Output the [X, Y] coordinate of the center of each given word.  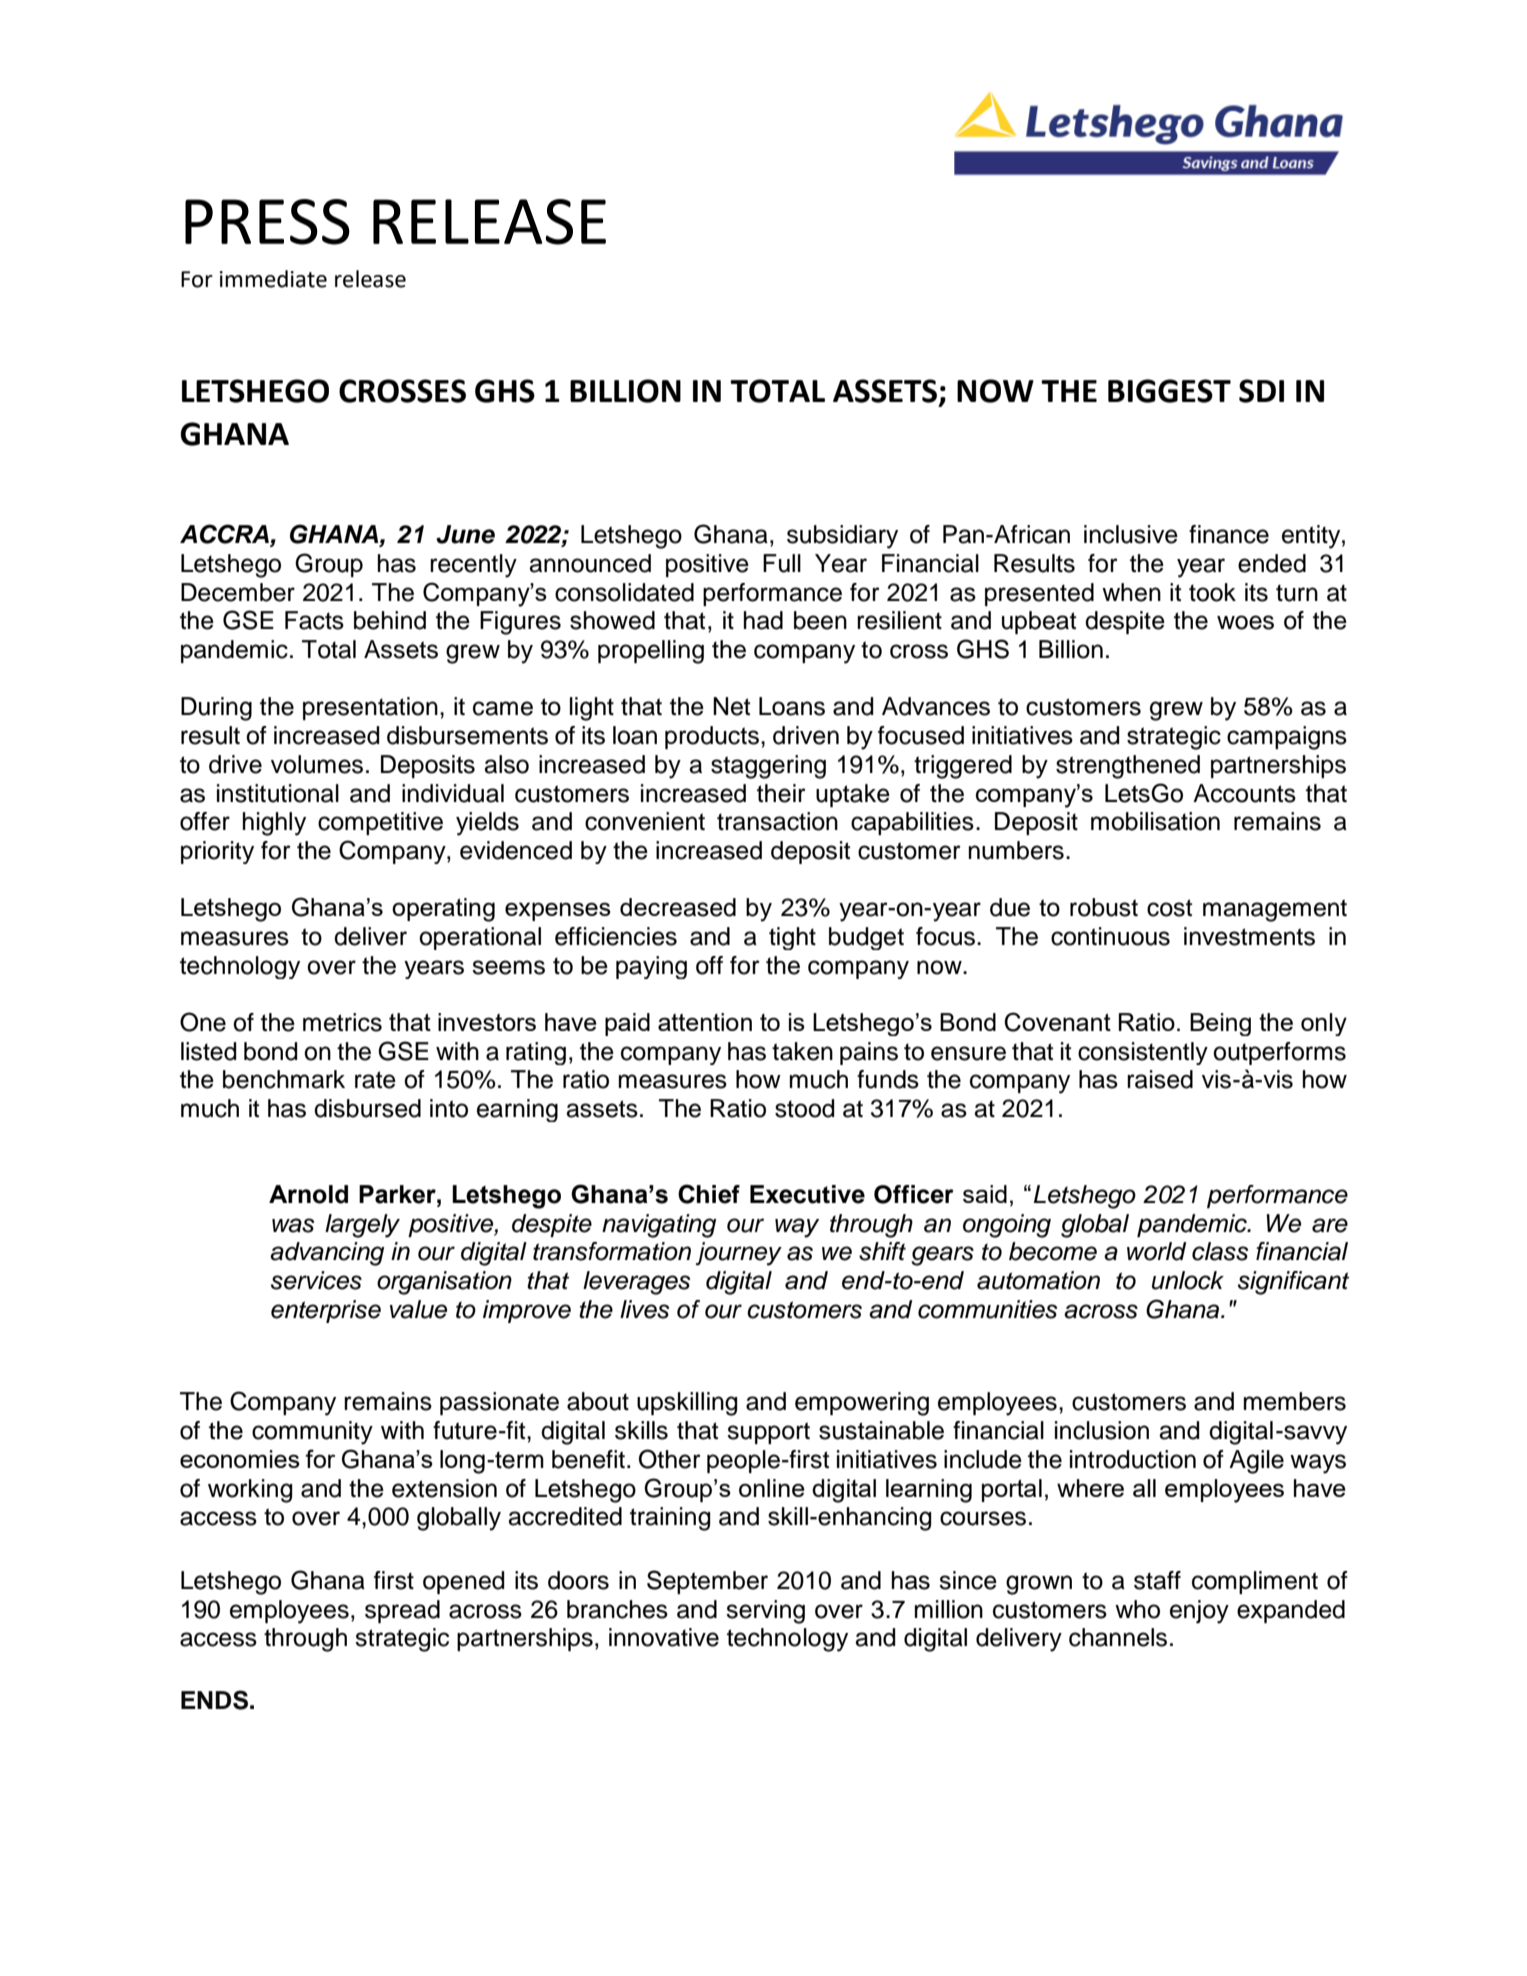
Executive [807, 1194]
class [1220, 1251]
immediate [273, 279]
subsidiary [842, 537]
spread [402, 1611]
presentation [370, 708]
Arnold [308, 1194]
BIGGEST [1169, 391]
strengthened [1128, 767]
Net [731, 706]
